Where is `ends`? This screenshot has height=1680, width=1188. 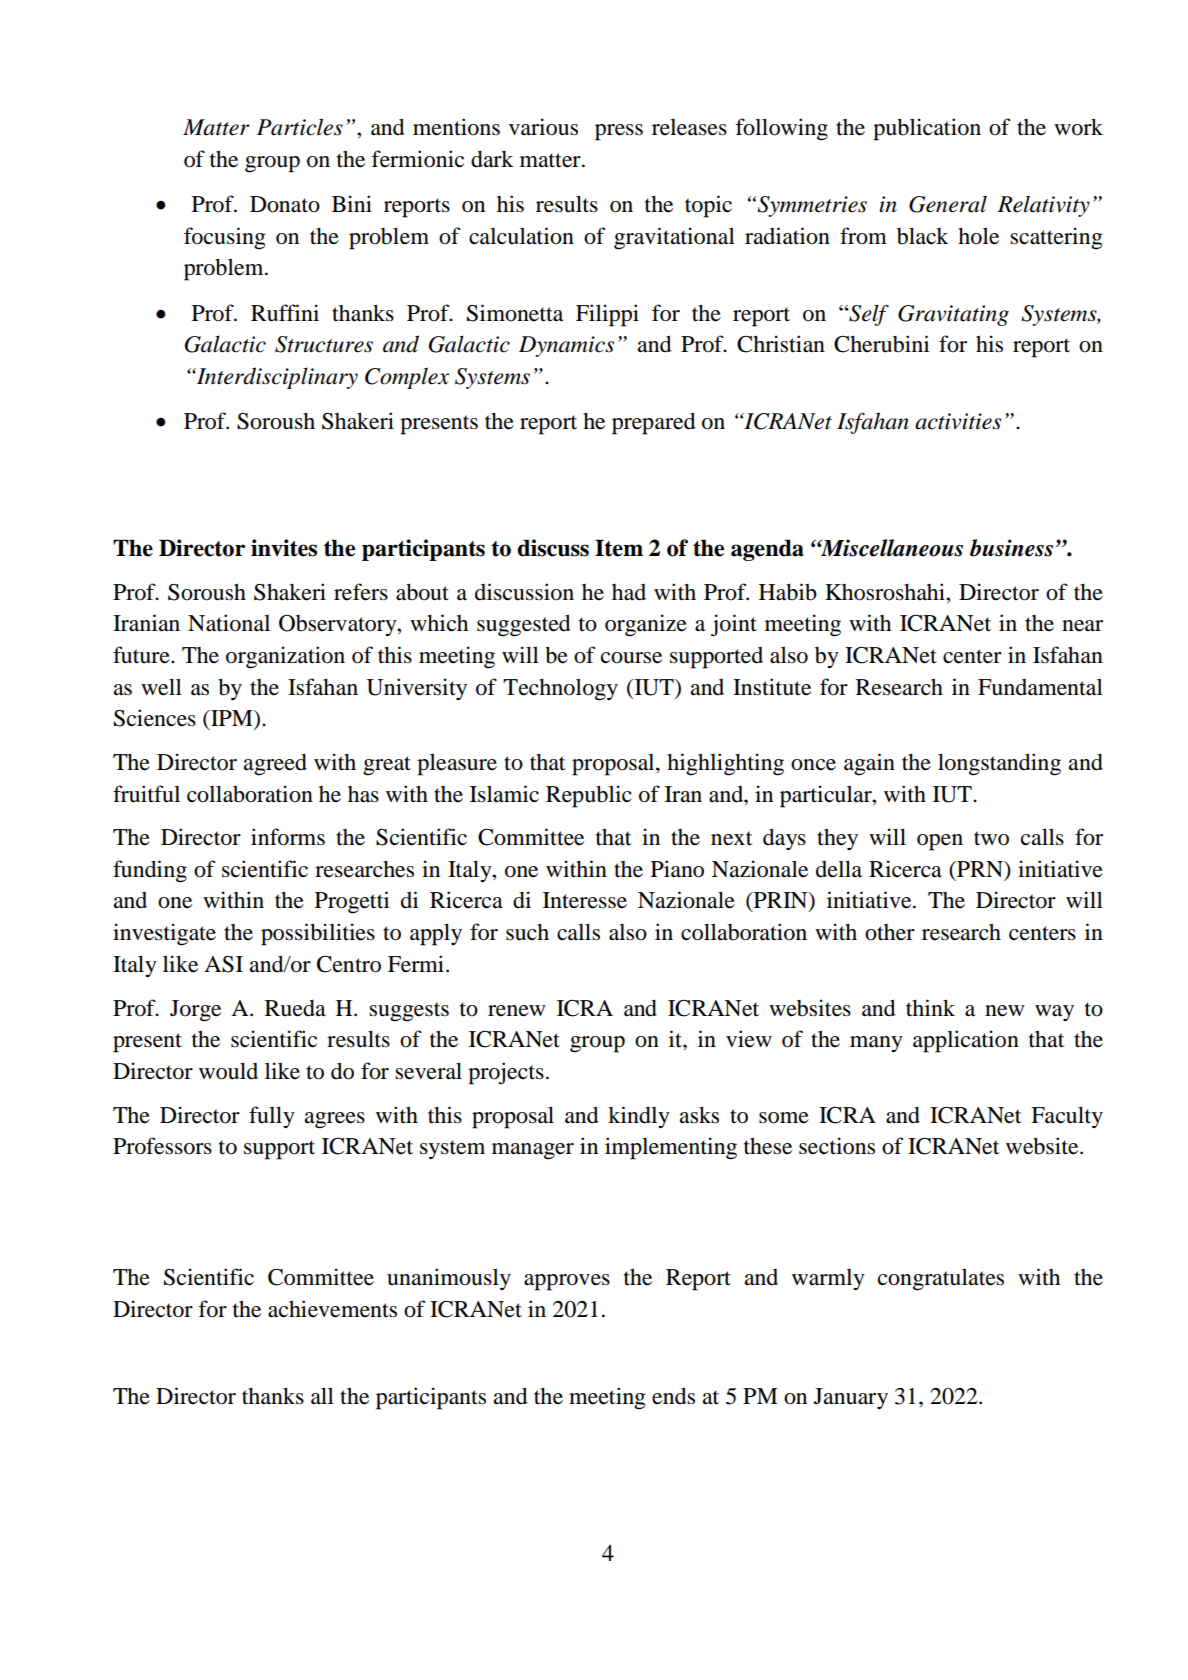 ends is located at coordinates (673, 1396).
